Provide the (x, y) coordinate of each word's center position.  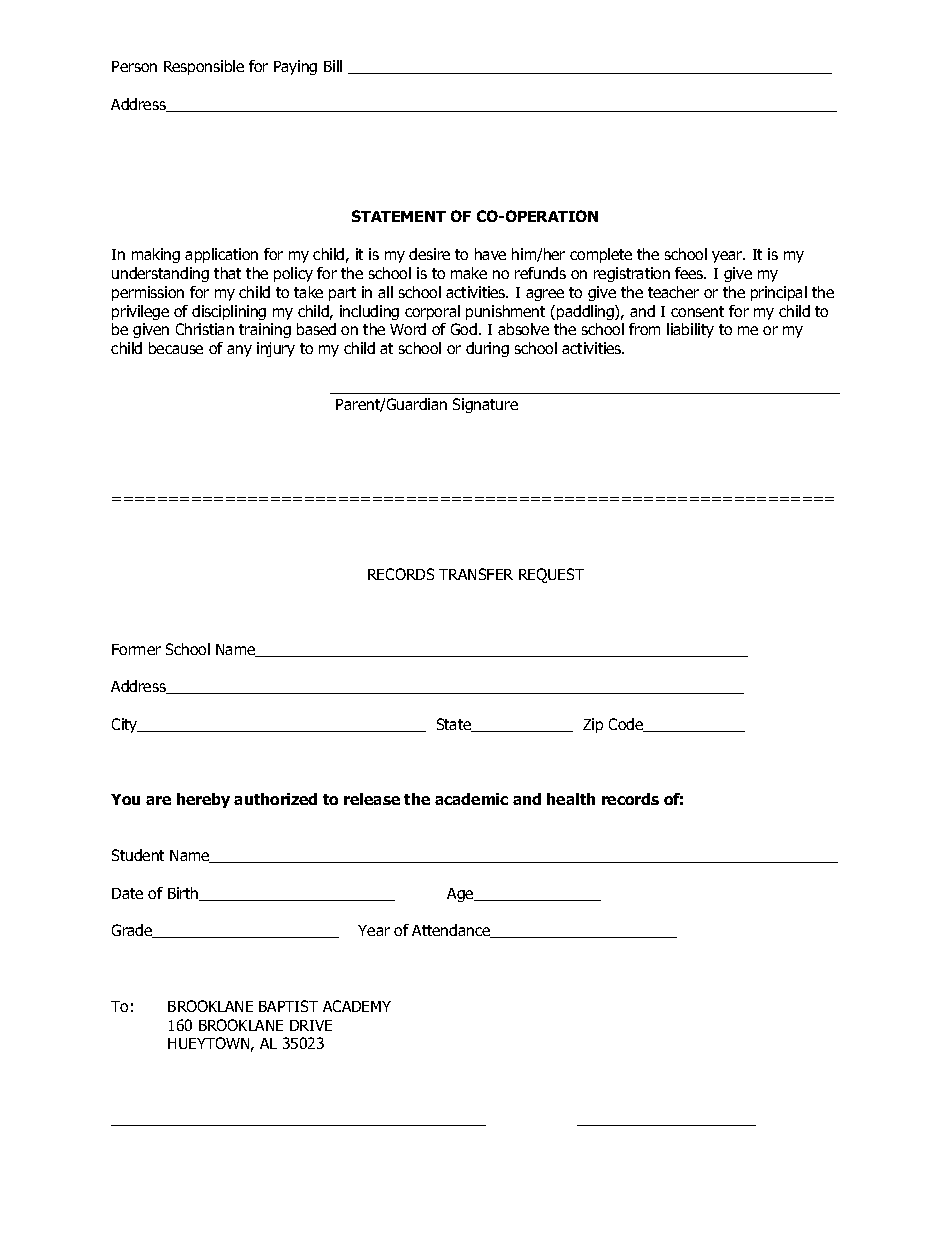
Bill (333, 66)
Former (136, 649)
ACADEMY (357, 1006)
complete (601, 255)
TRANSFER (476, 574)
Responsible (204, 67)
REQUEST (551, 575)
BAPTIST (288, 1006)
